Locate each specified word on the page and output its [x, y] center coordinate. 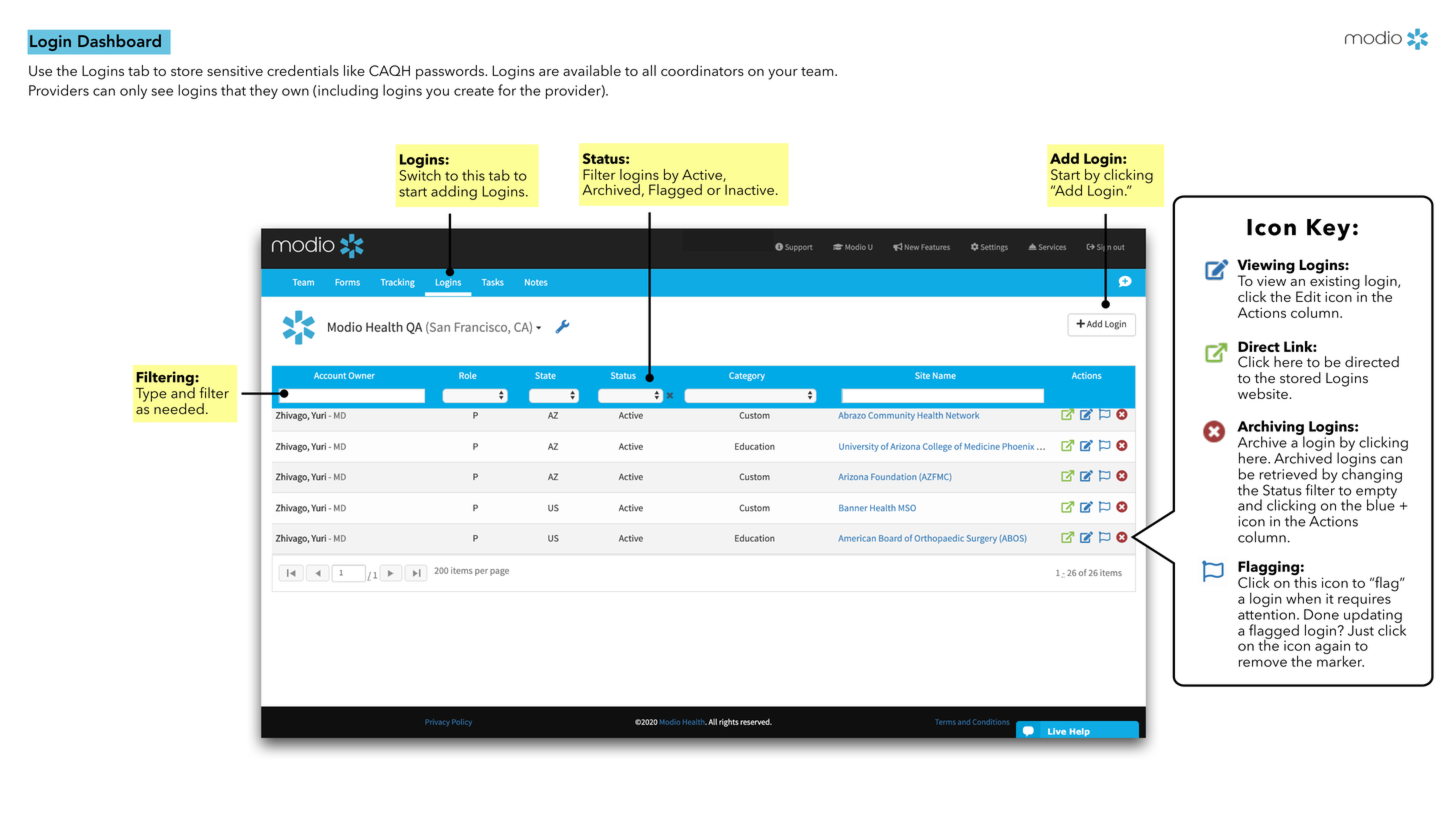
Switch [420, 174]
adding [454, 192]
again [1332, 647]
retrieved [1288, 474]
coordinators [702, 70]
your [783, 74]
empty [1376, 493]
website [1264, 393]
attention [1266, 614]
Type [151, 395]
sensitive [235, 71]
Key [1328, 230]
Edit [1308, 296]
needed [179, 409]
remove [1263, 663]
